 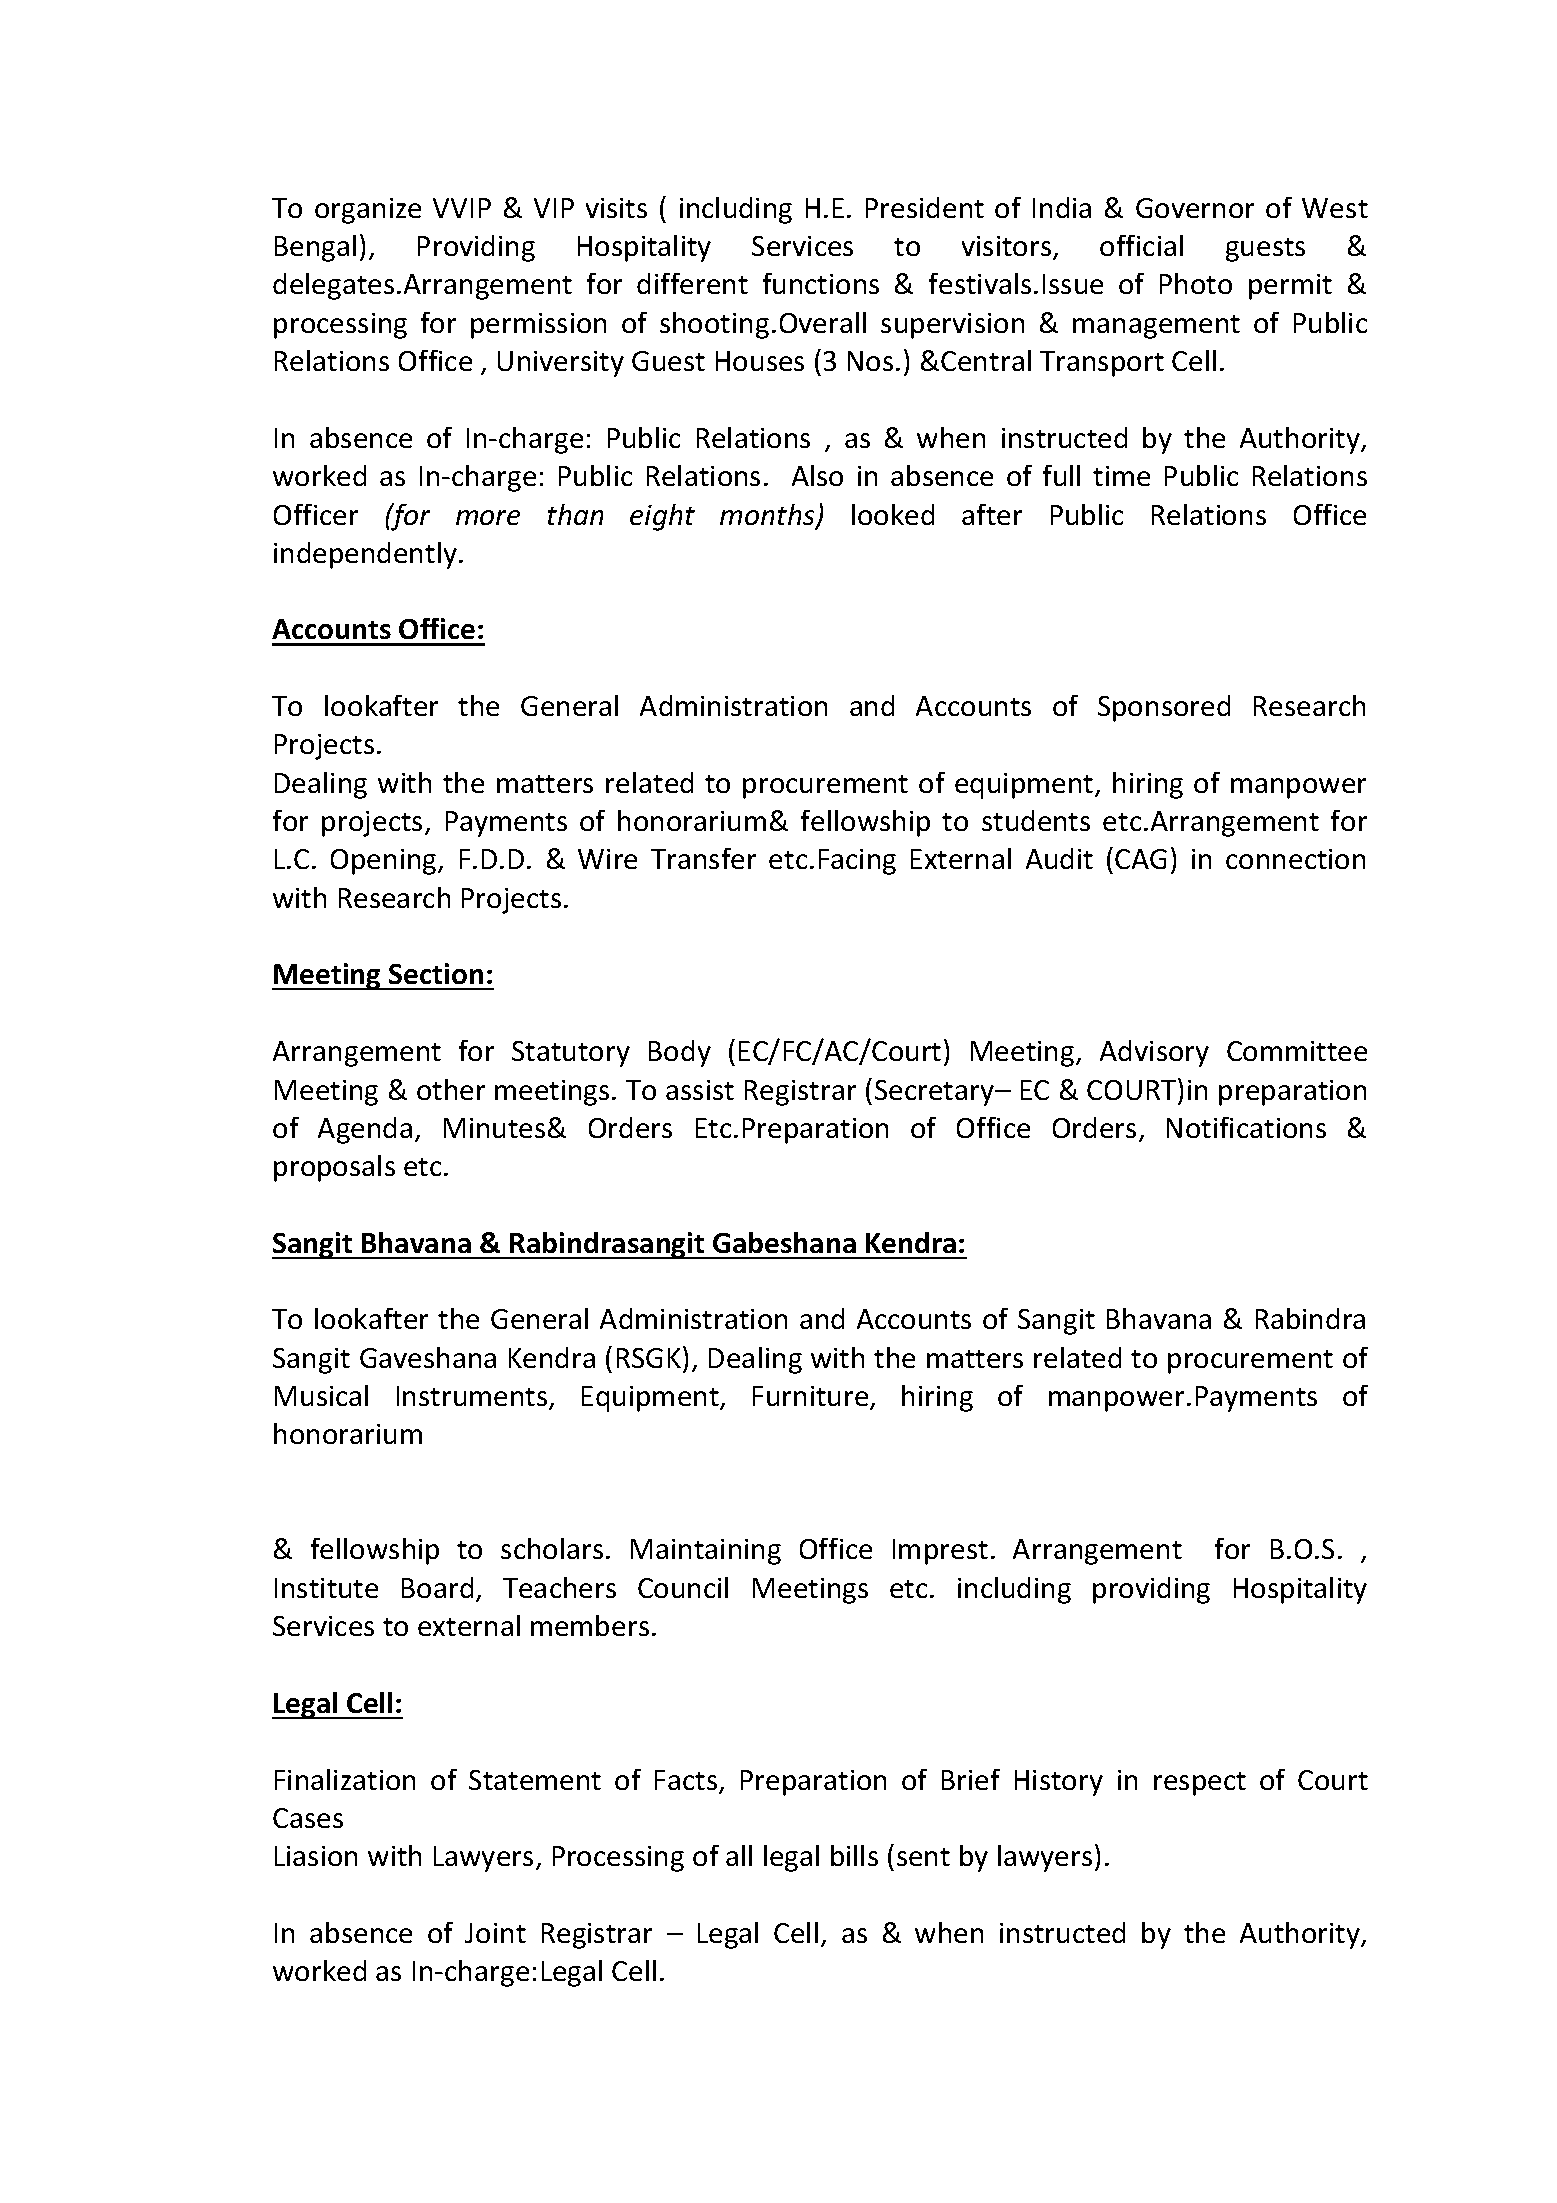 What do you see at coordinates (1154, 1053) in the screenshot?
I see `Advisory` at bounding box center [1154, 1053].
